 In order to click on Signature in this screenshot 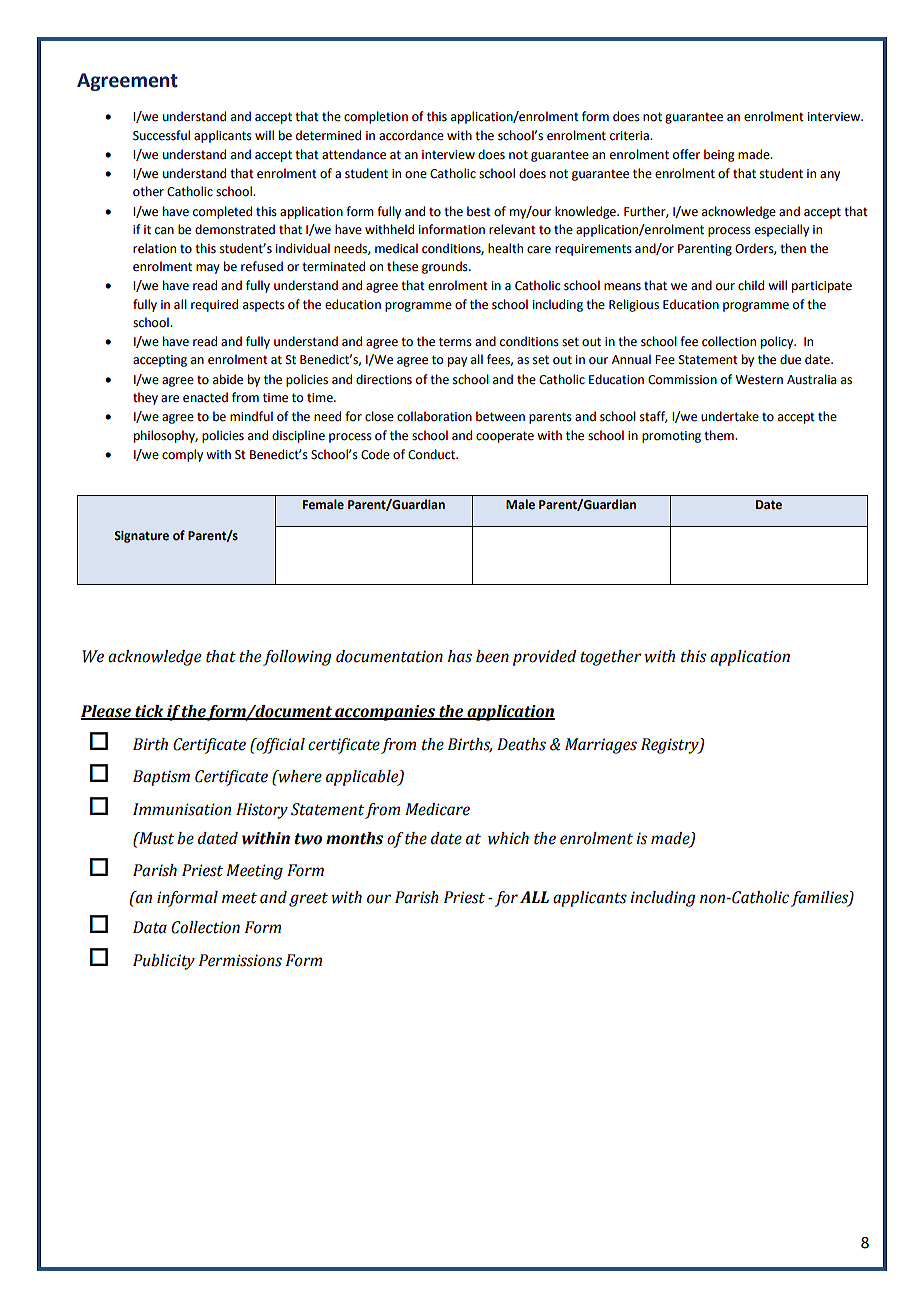, I will do `click(141, 537)`.
